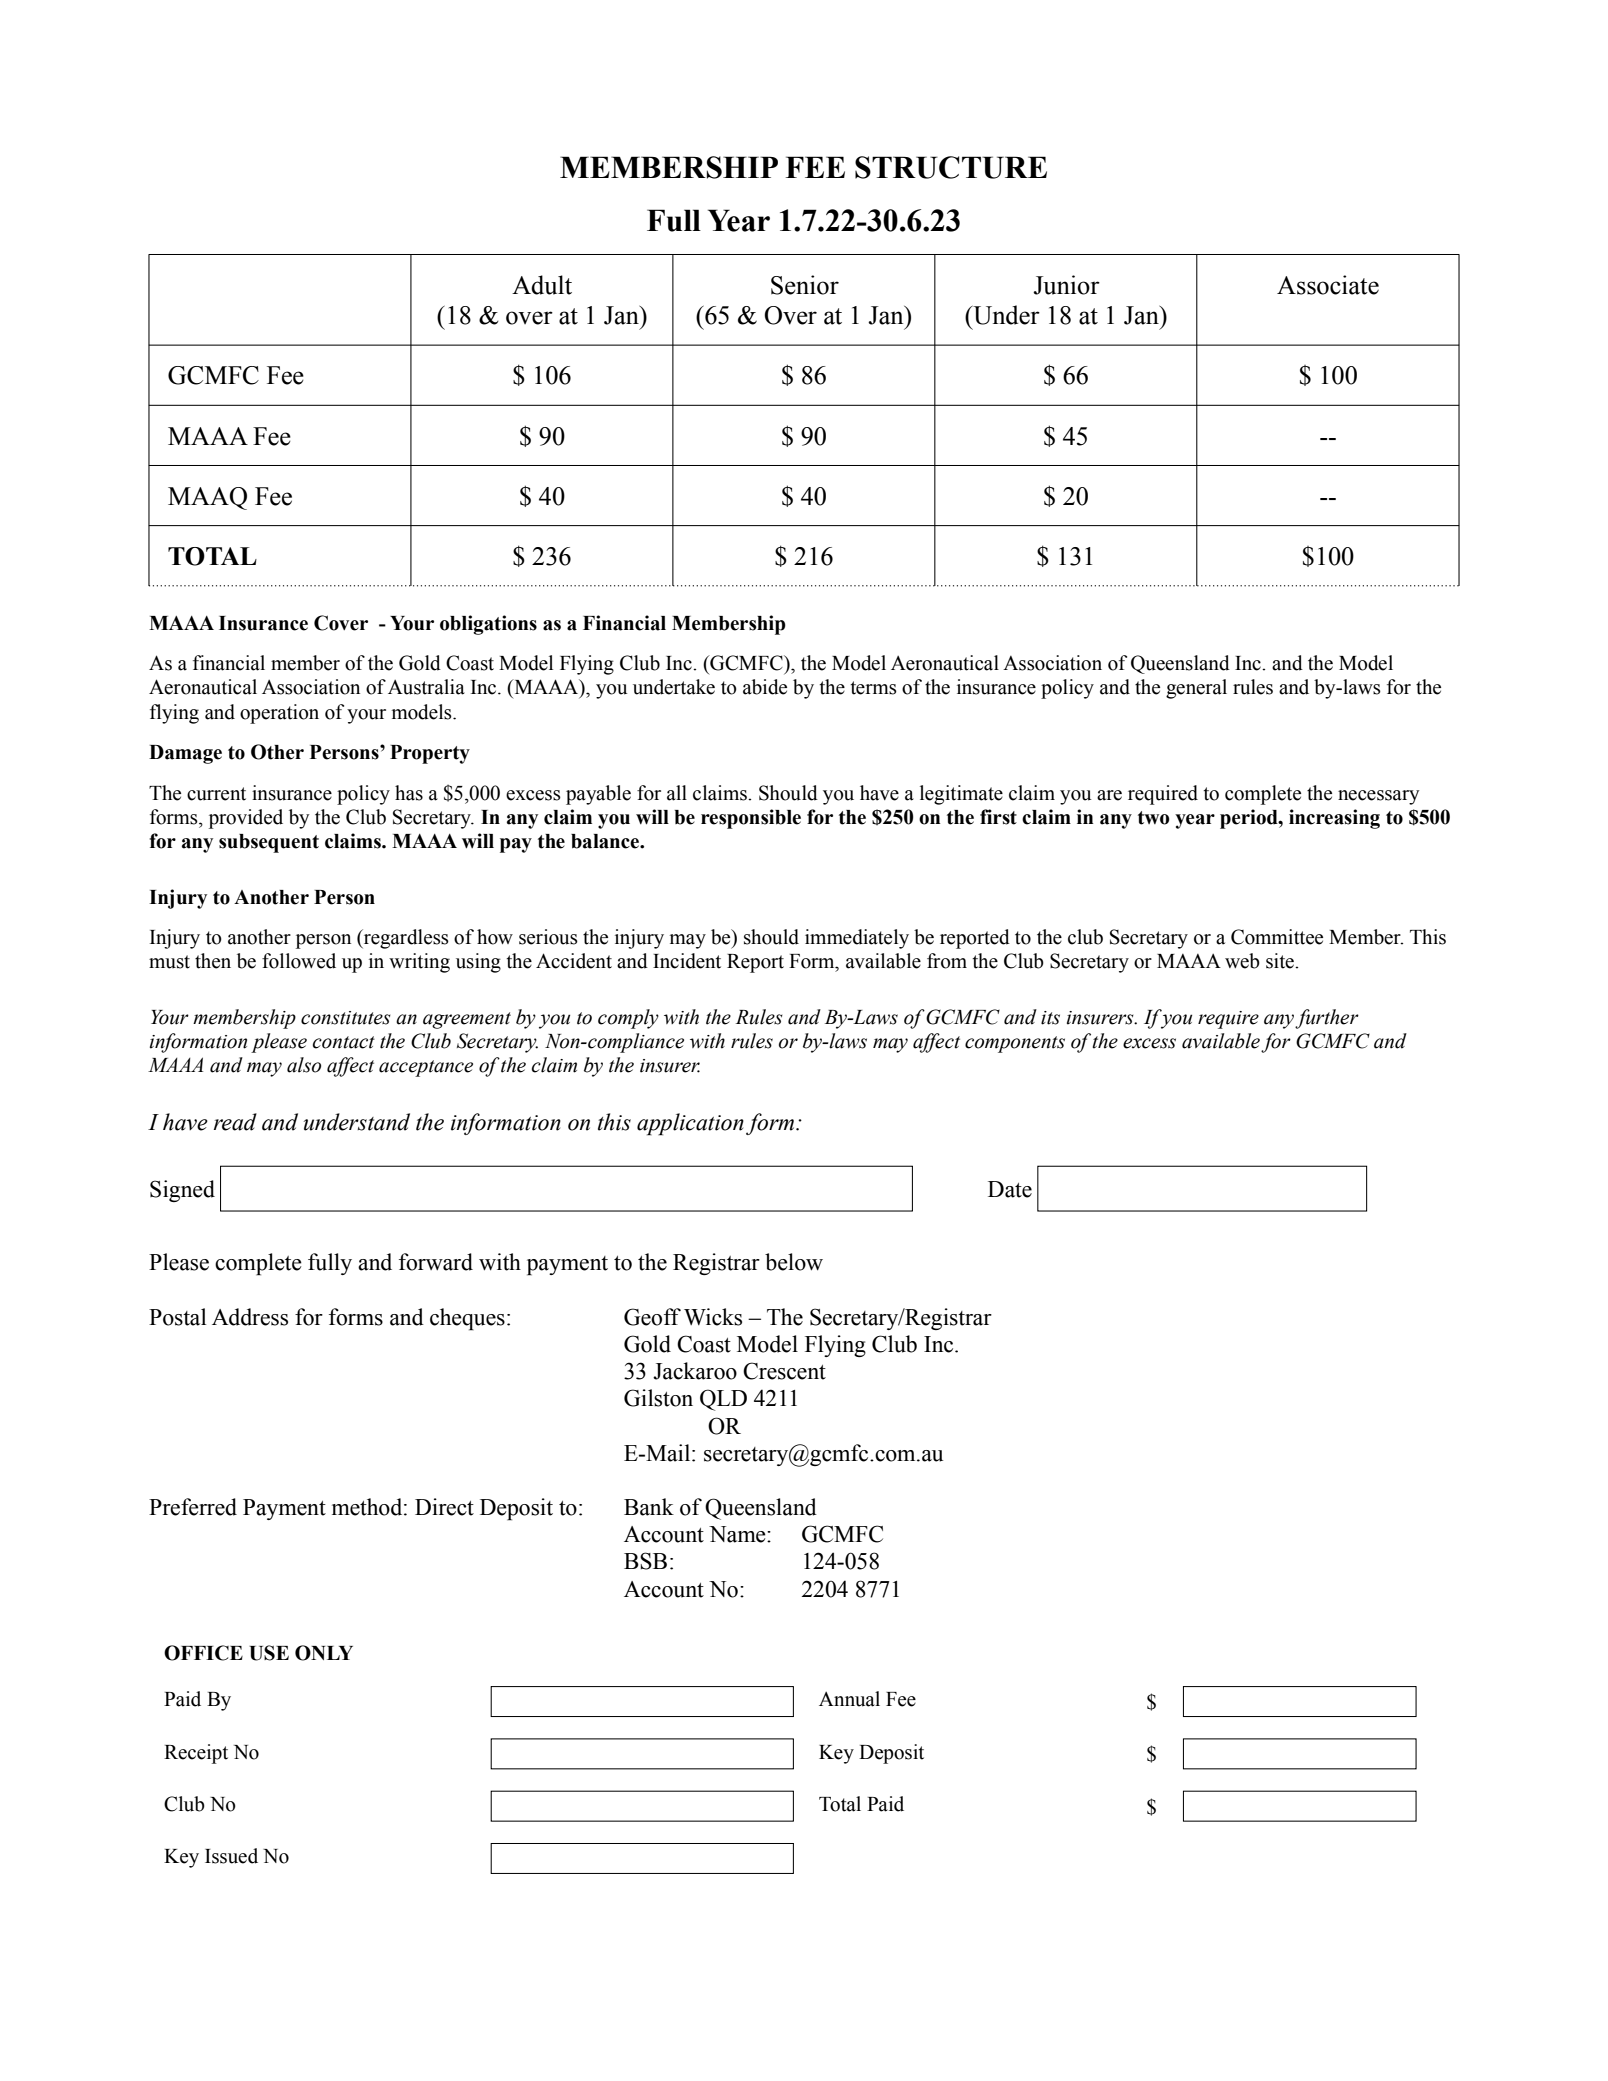  What do you see at coordinates (738, 1534) in the screenshot?
I see `Name` at bounding box center [738, 1534].
